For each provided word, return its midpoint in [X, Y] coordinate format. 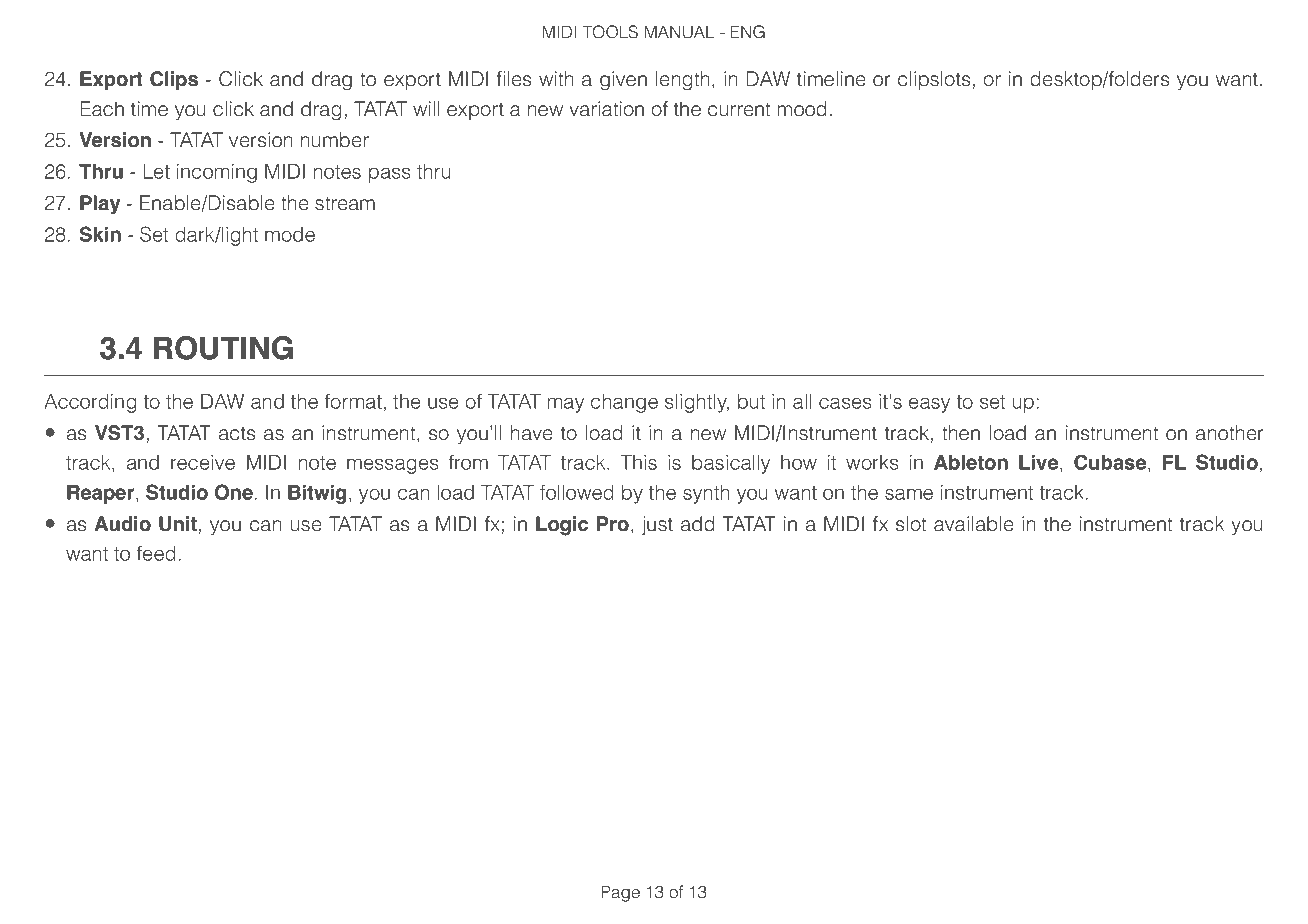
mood [802, 109]
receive [203, 462]
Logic [562, 526]
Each [102, 109]
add [698, 524]
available [974, 524]
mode [290, 234]
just [657, 525]
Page [621, 893]
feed [156, 553]
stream [345, 203]
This [639, 462]
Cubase [1111, 463]
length [683, 81]
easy [929, 405]
